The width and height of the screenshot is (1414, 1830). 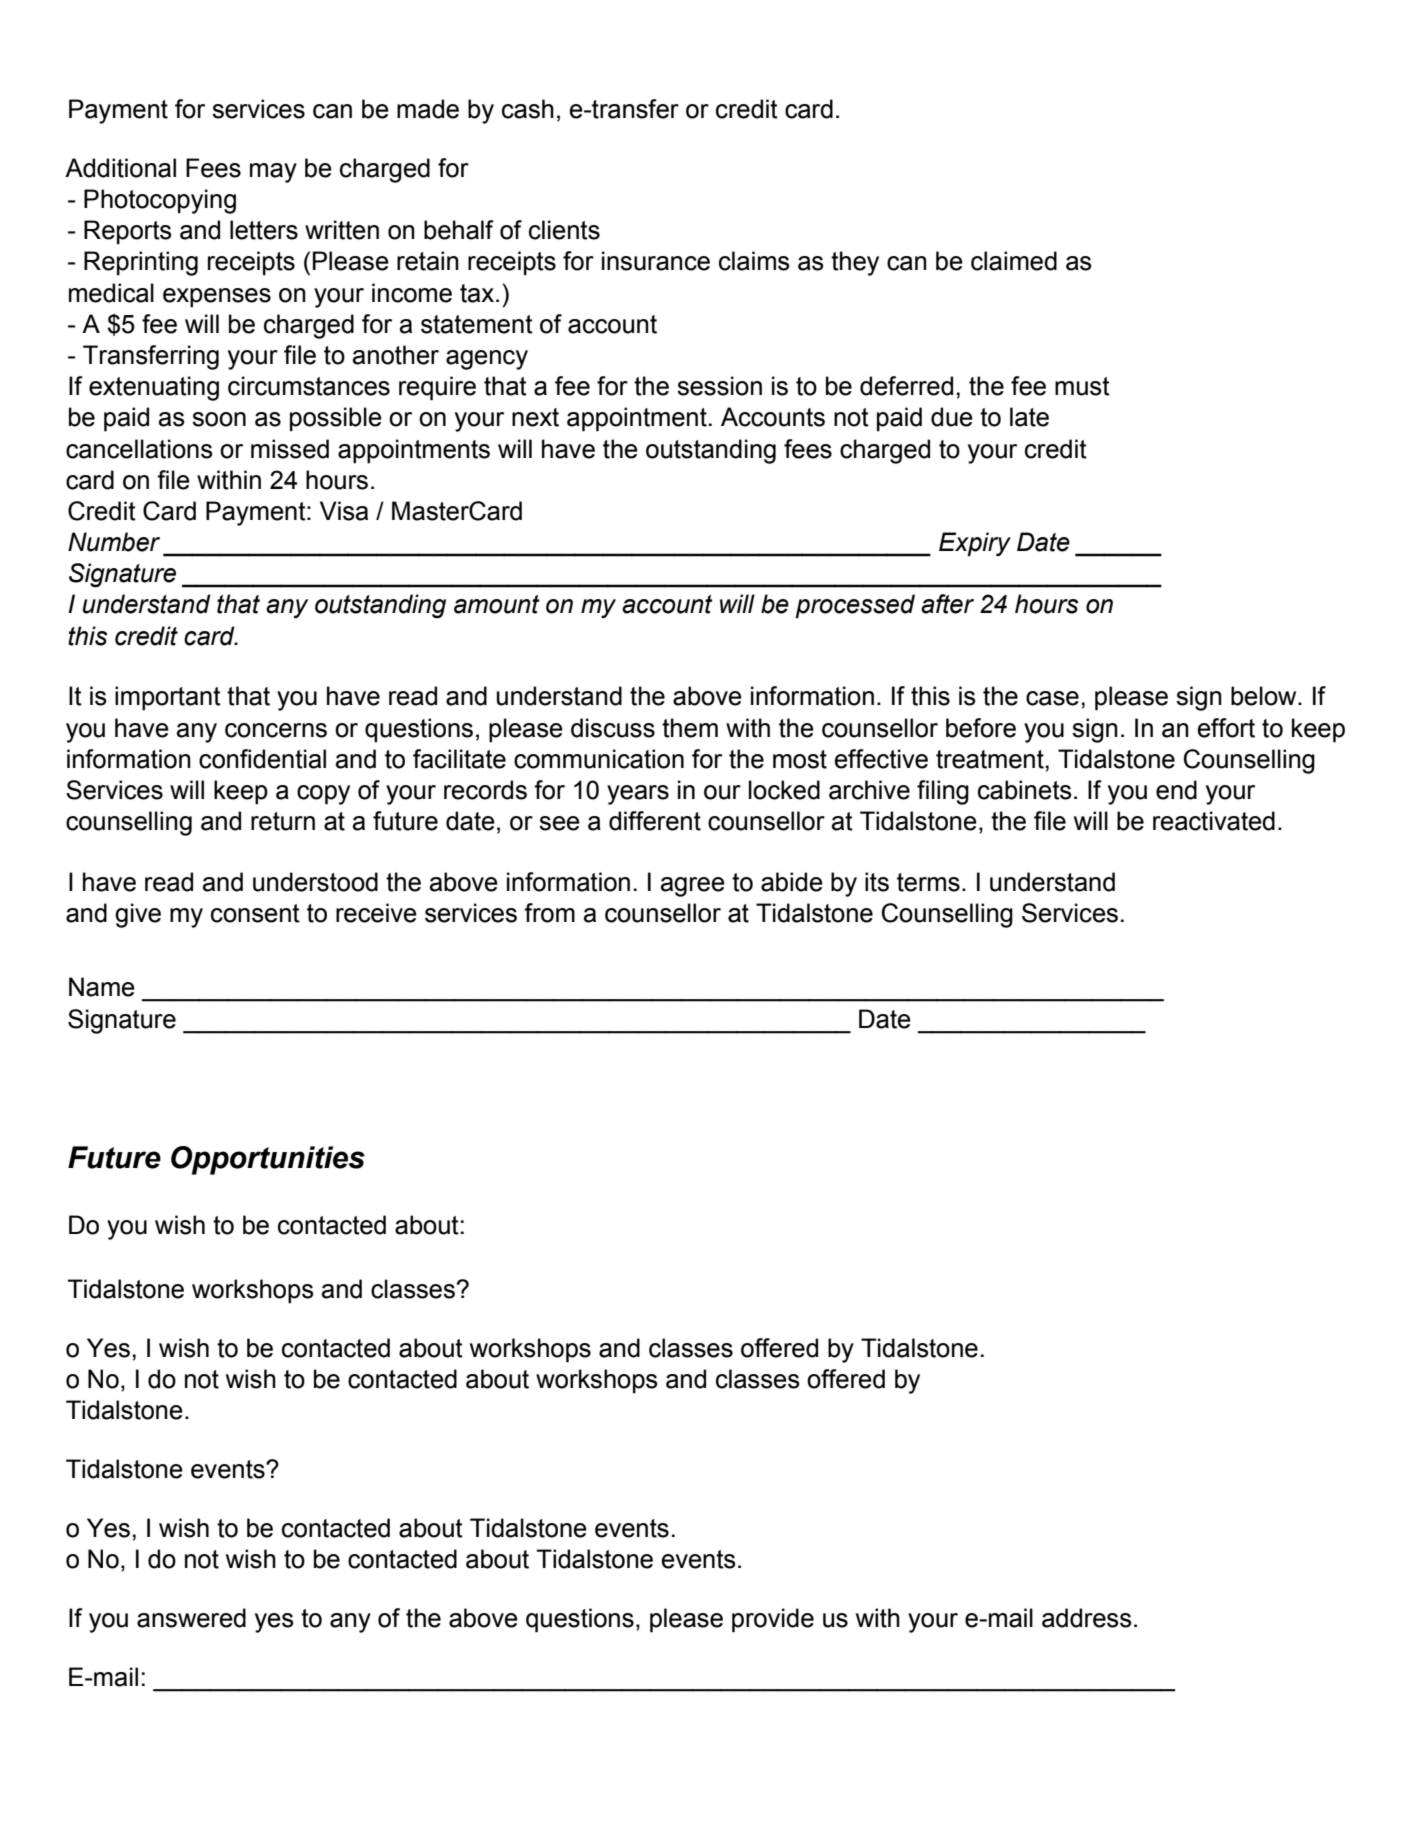 What do you see at coordinates (928, 882) in the screenshot?
I see `terms` at bounding box center [928, 882].
